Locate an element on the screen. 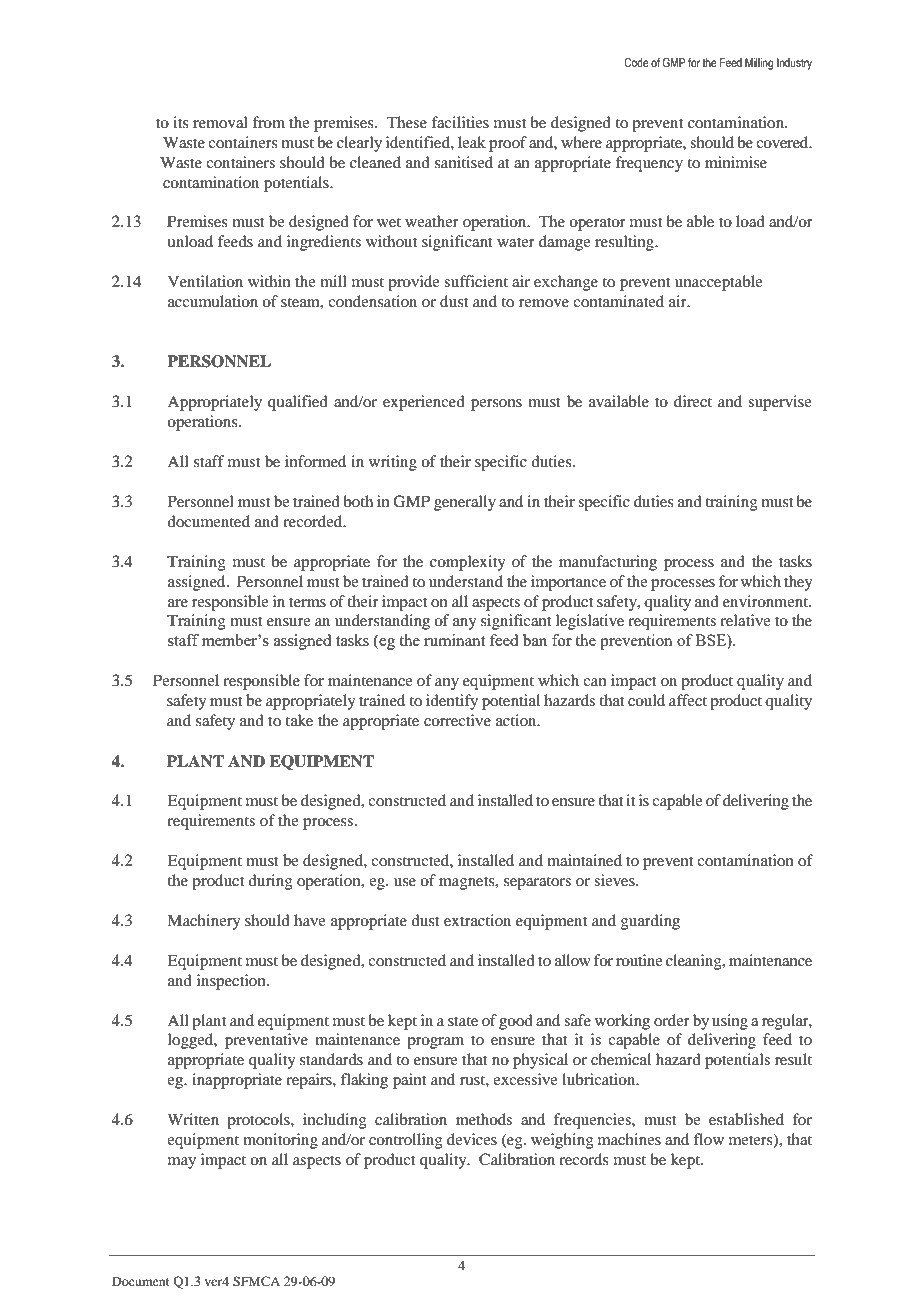  from is located at coordinates (268, 122).
